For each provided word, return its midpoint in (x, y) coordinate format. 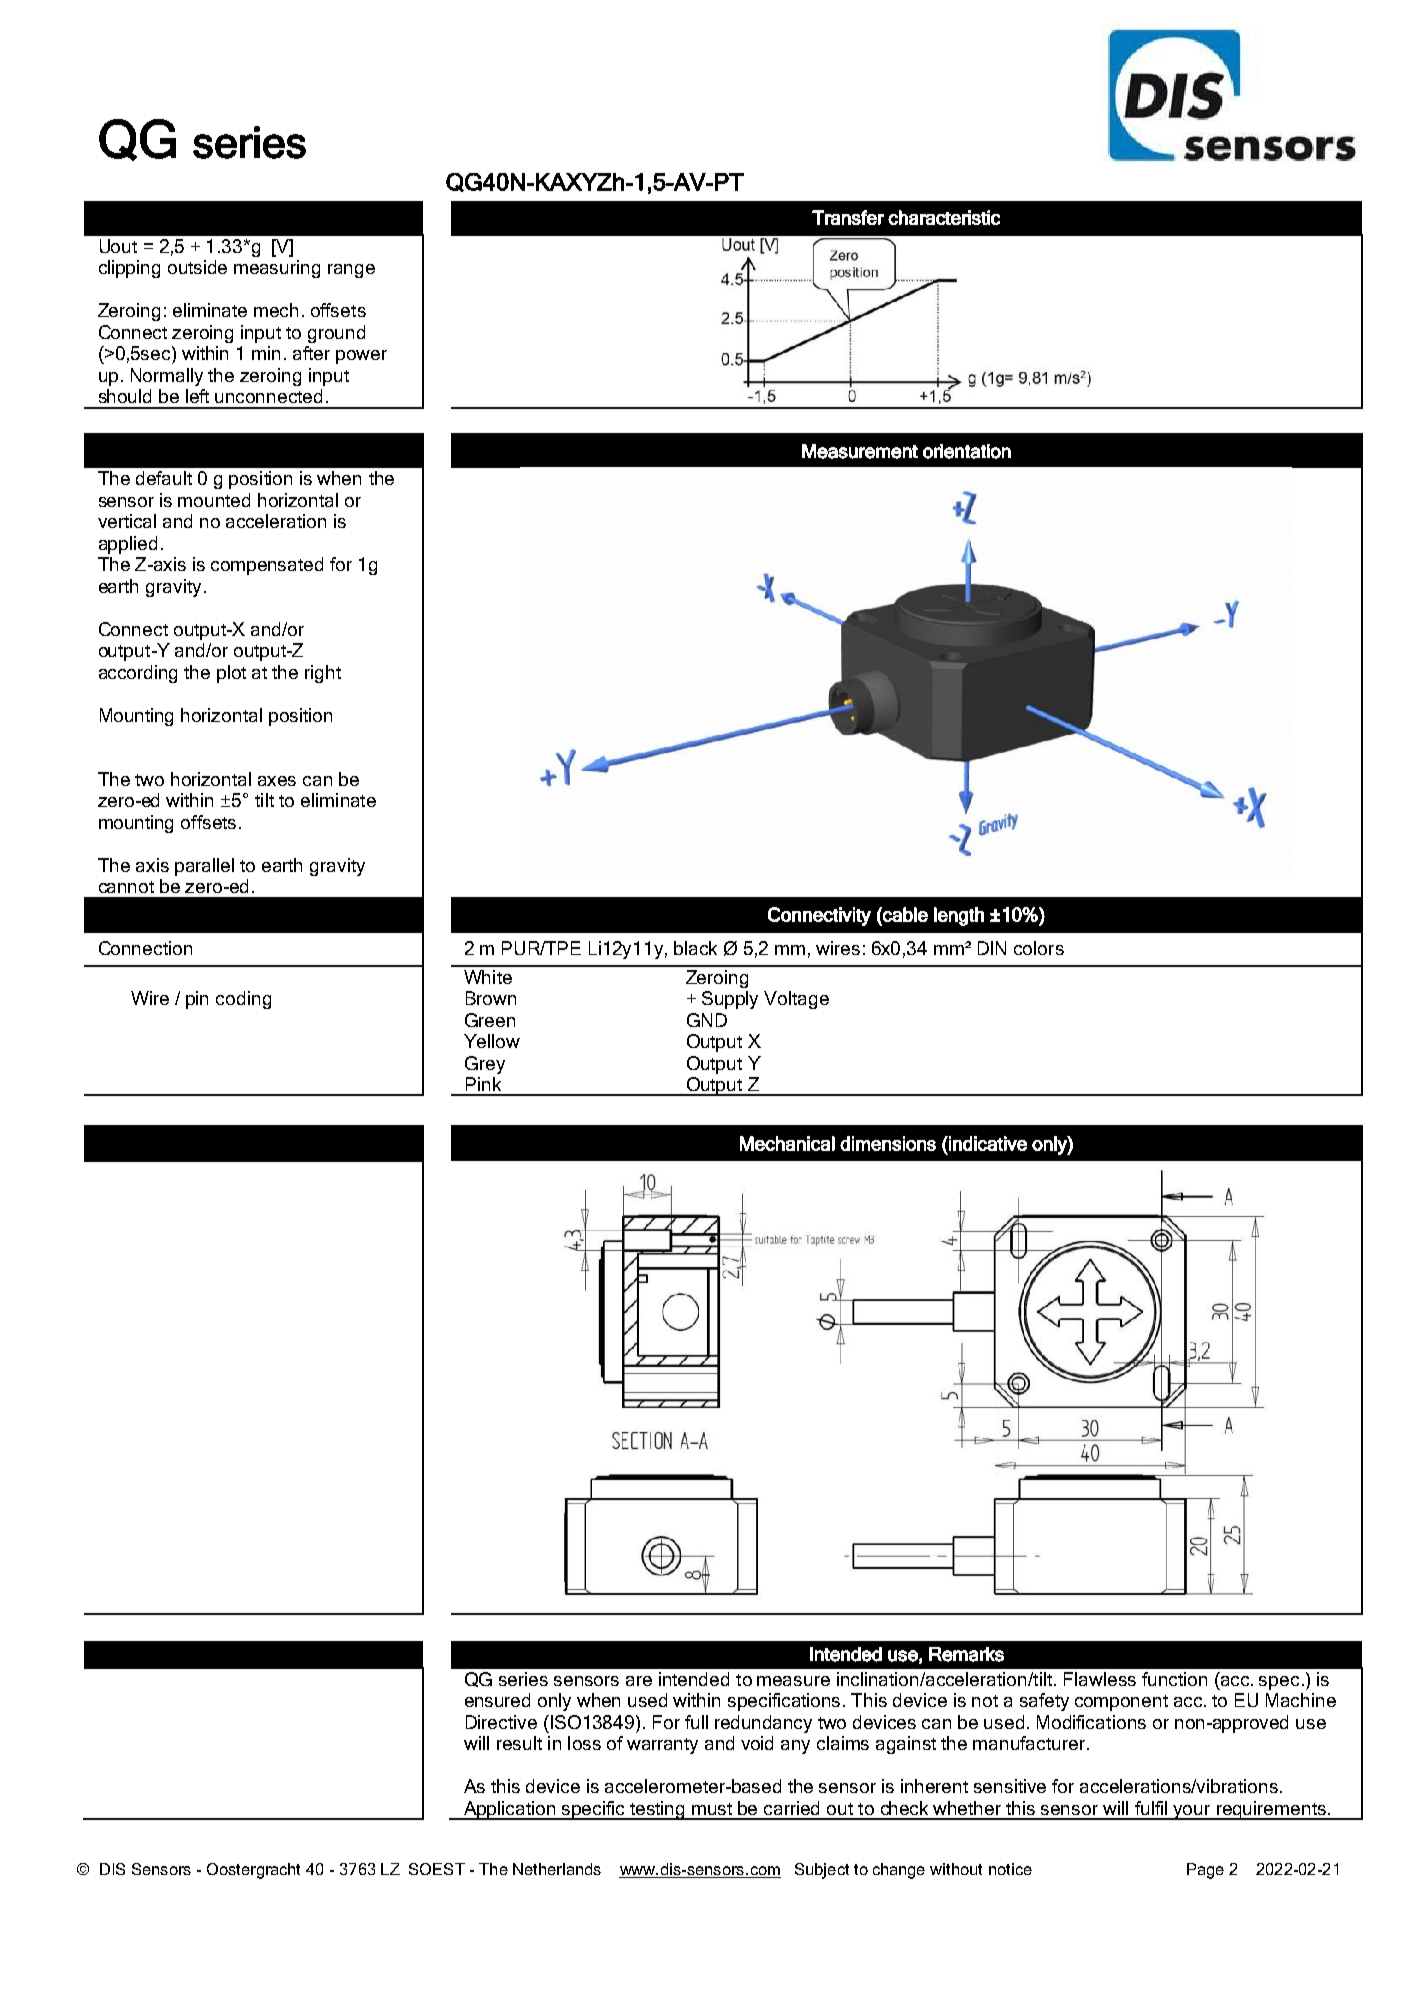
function (1174, 1679)
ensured (497, 1700)
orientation (967, 451)
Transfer (848, 217)
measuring (277, 269)
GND (707, 1020)
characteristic (944, 217)
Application (510, 1810)
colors (1039, 948)
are (639, 1681)
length (959, 916)
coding (243, 1000)
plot (231, 674)
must (712, 1809)
